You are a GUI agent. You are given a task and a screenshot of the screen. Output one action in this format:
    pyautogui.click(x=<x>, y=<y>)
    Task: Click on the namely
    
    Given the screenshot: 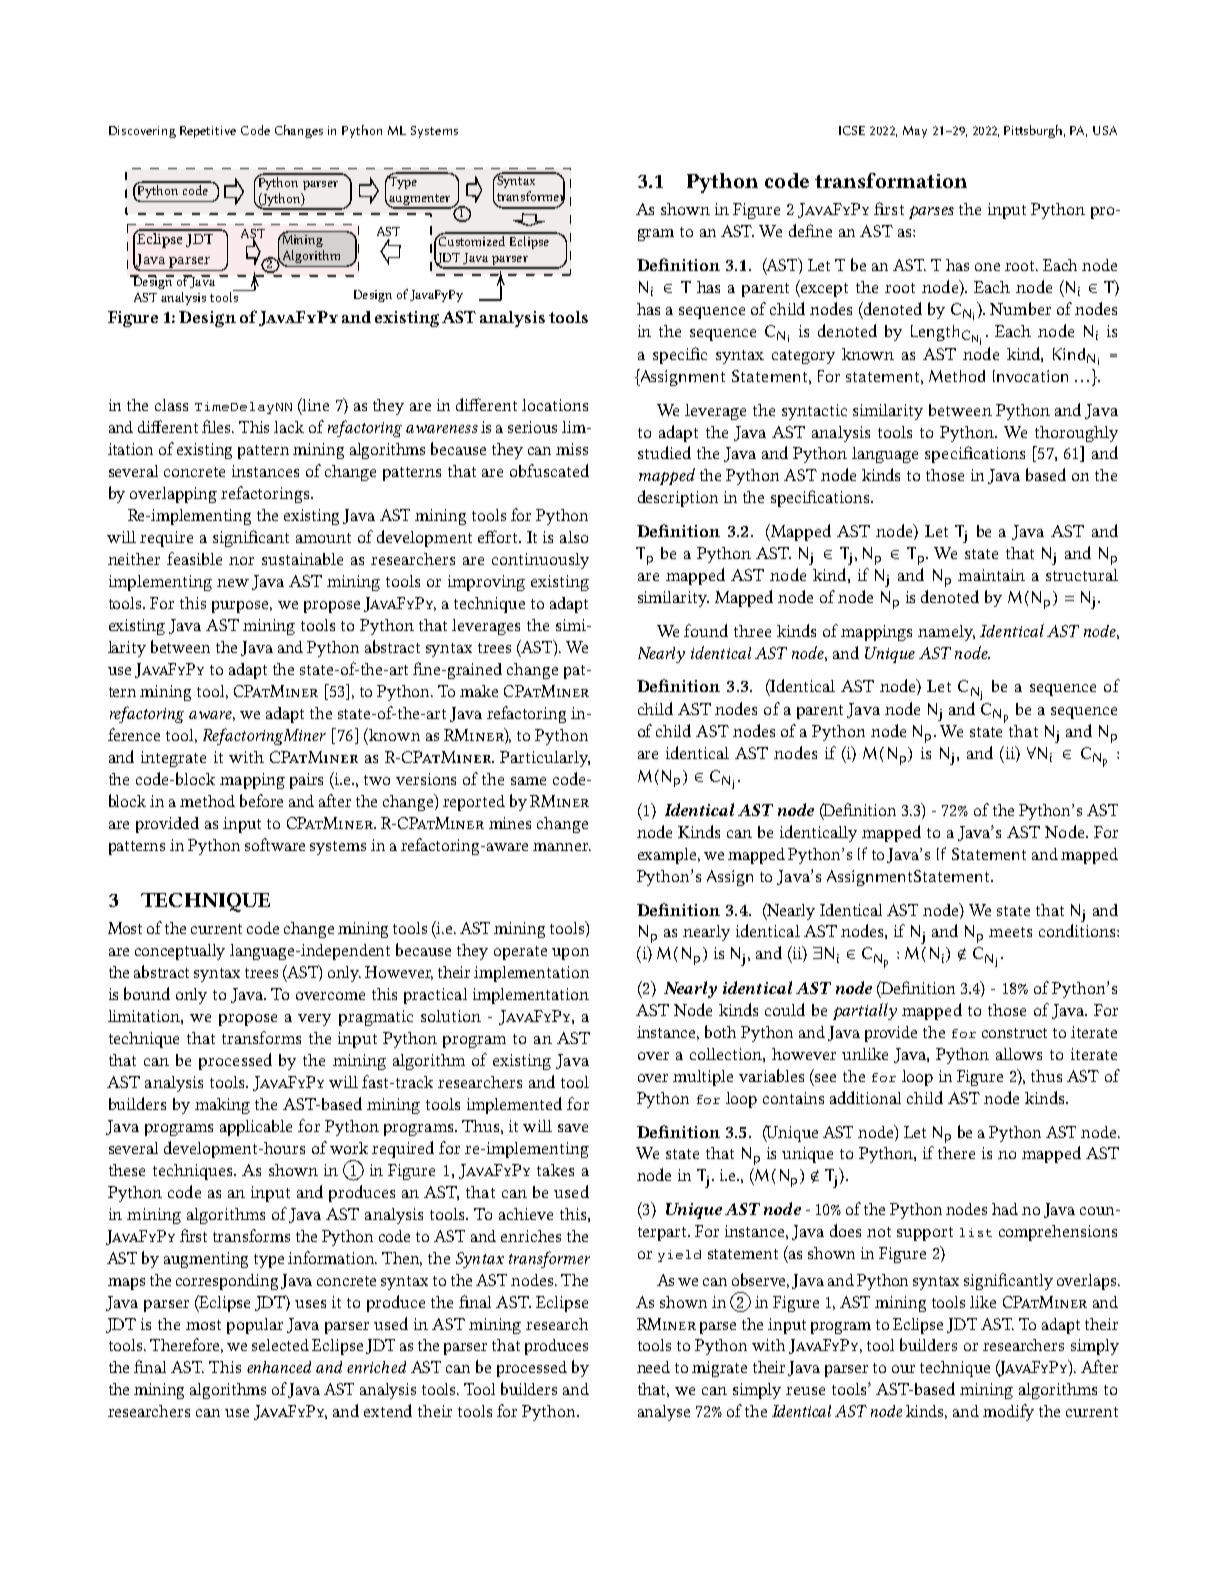 What is the action you would take?
    pyautogui.click(x=946, y=633)
